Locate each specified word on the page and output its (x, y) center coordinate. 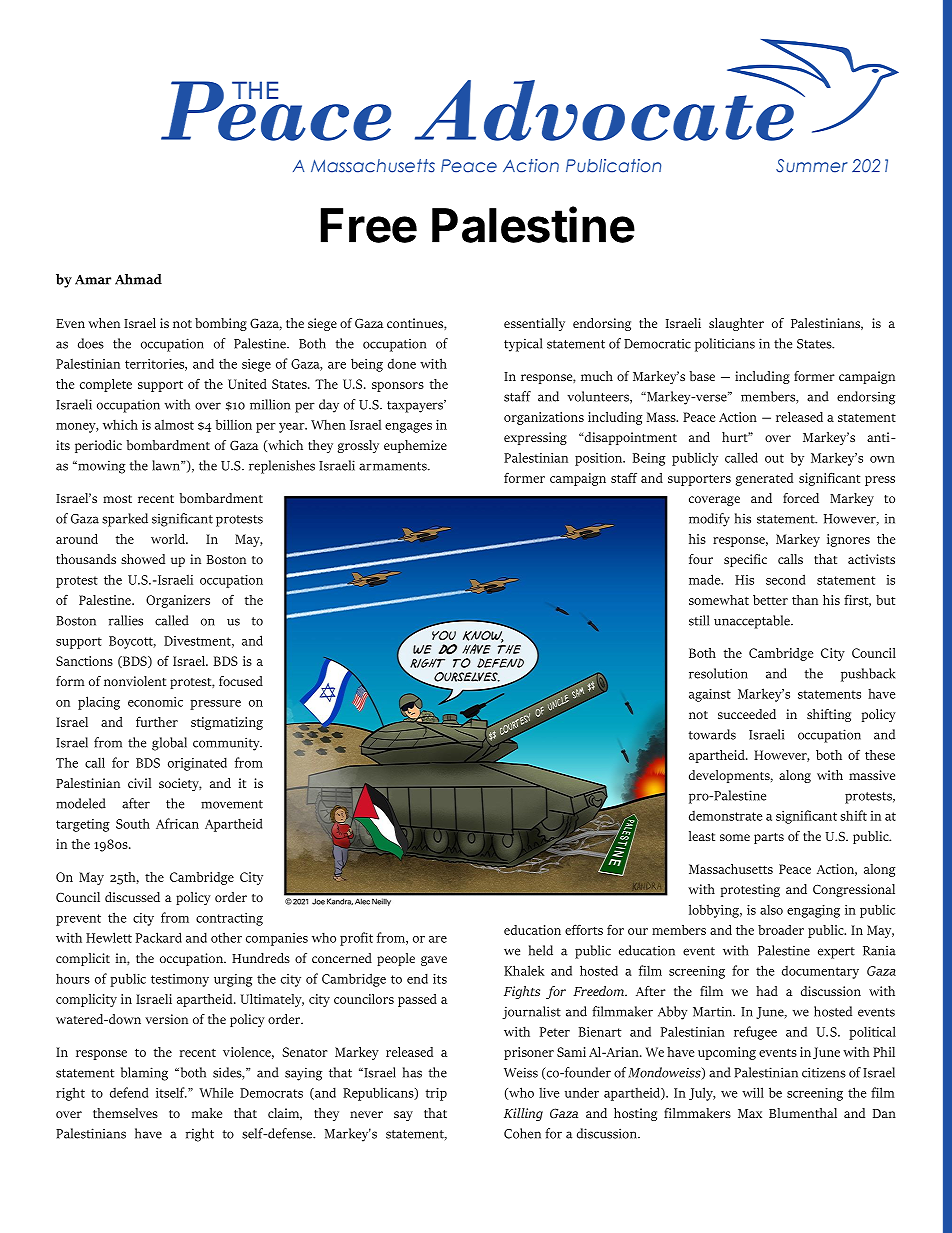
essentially (534, 324)
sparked (125, 520)
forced (801, 498)
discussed (132, 897)
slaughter (736, 324)
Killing (523, 1114)
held (541, 950)
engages (408, 428)
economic (155, 702)
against (710, 695)
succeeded (747, 714)
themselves (125, 1113)
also (771, 909)
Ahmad (138, 279)
